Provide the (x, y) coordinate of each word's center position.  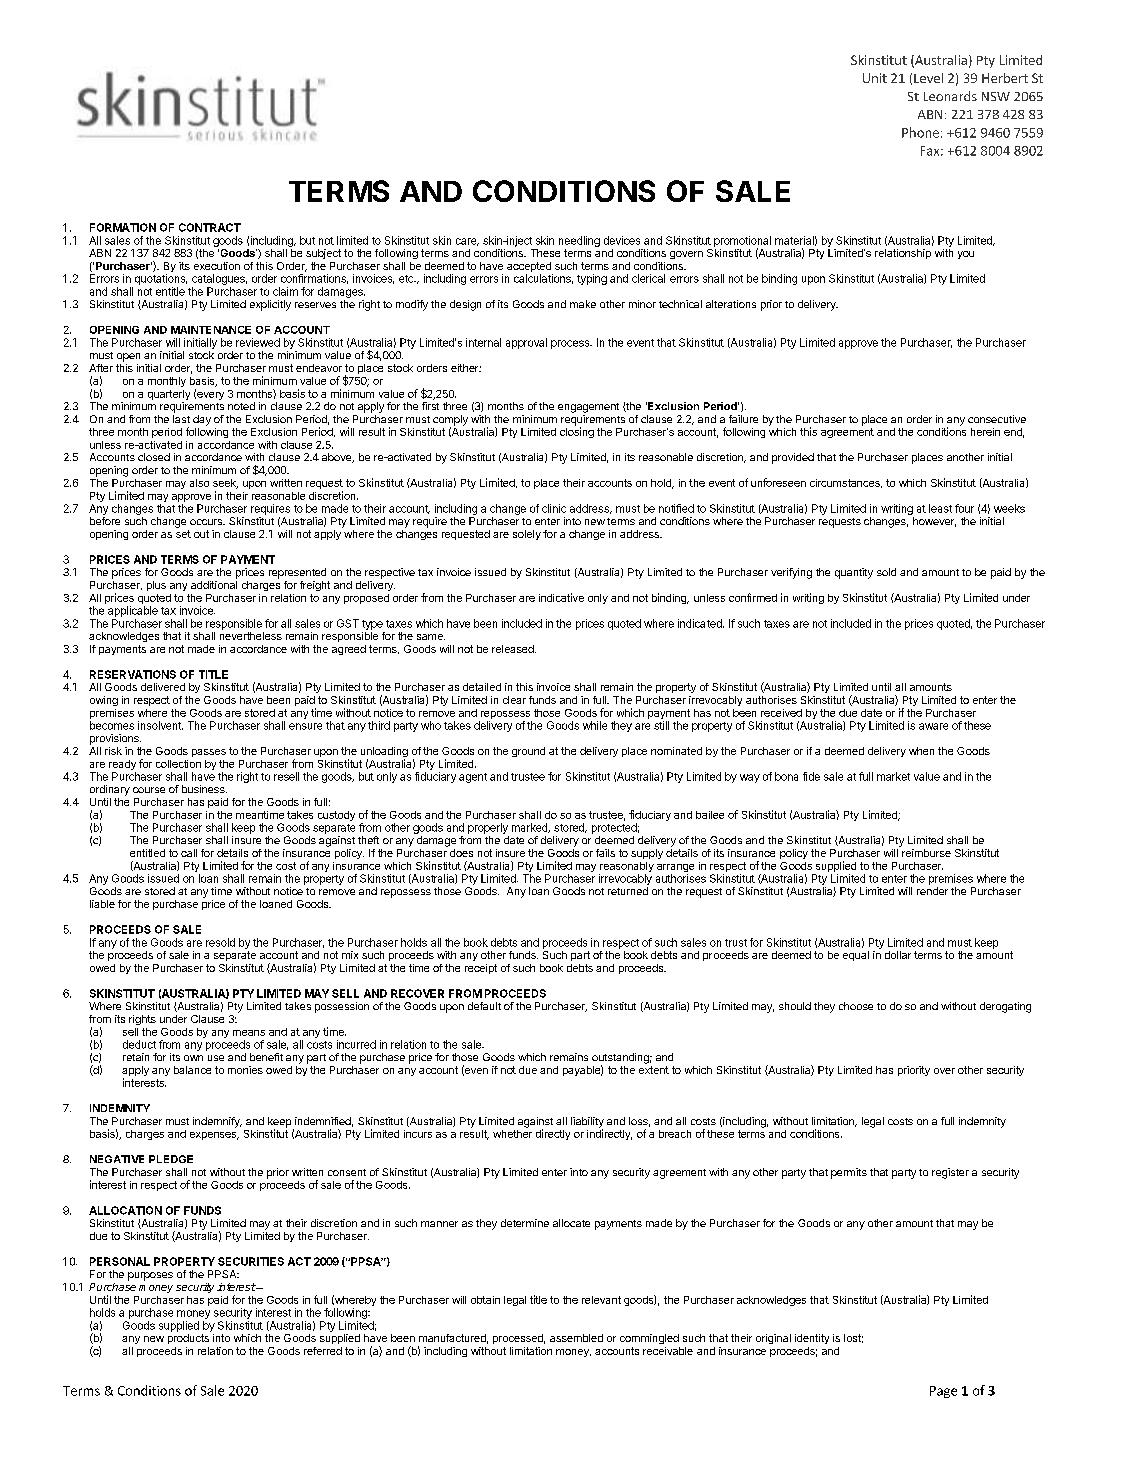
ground (528, 752)
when (921, 751)
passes (209, 753)
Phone (920, 132)
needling (579, 241)
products (188, 1339)
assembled (576, 1338)
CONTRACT (210, 227)
